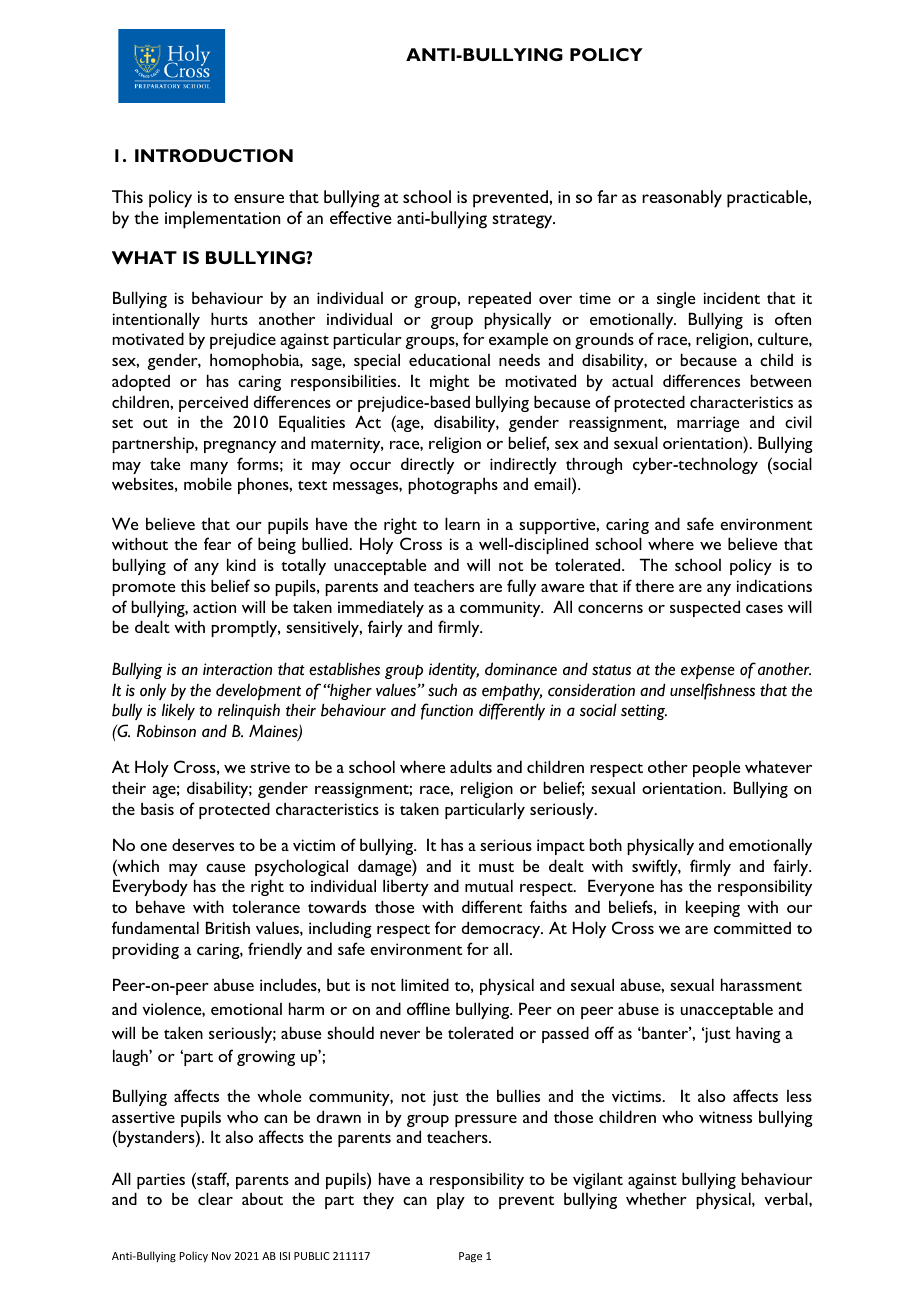 The width and height of the page is (924, 1308). What do you see at coordinates (215, 1198) in the page?
I see `clear` at bounding box center [215, 1198].
